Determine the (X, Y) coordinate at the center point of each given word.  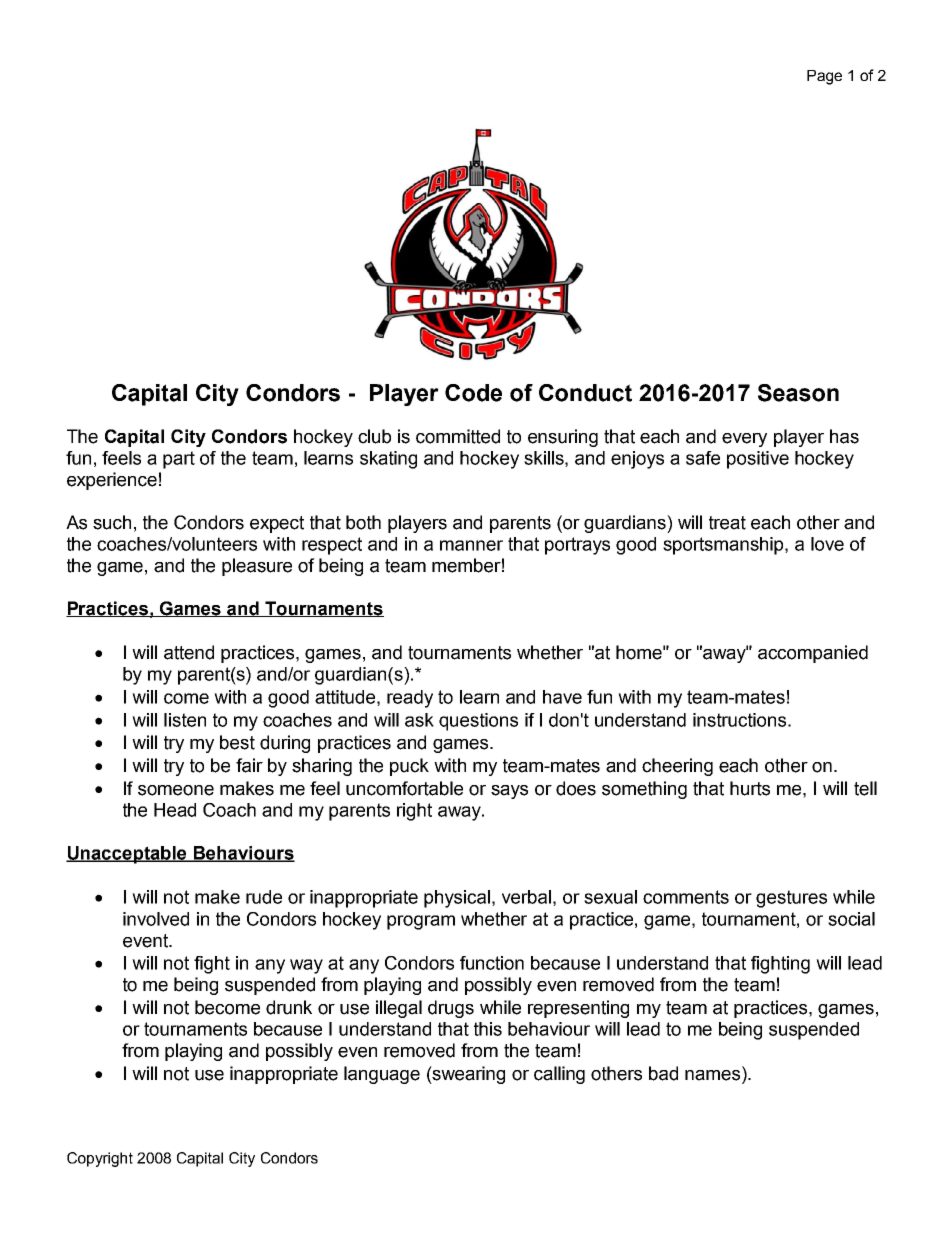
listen (185, 720)
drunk (289, 1007)
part (179, 460)
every (744, 440)
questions (478, 722)
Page (824, 77)
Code (473, 393)
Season (798, 393)
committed (458, 436)
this (488, 1029)
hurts (750, 788)
